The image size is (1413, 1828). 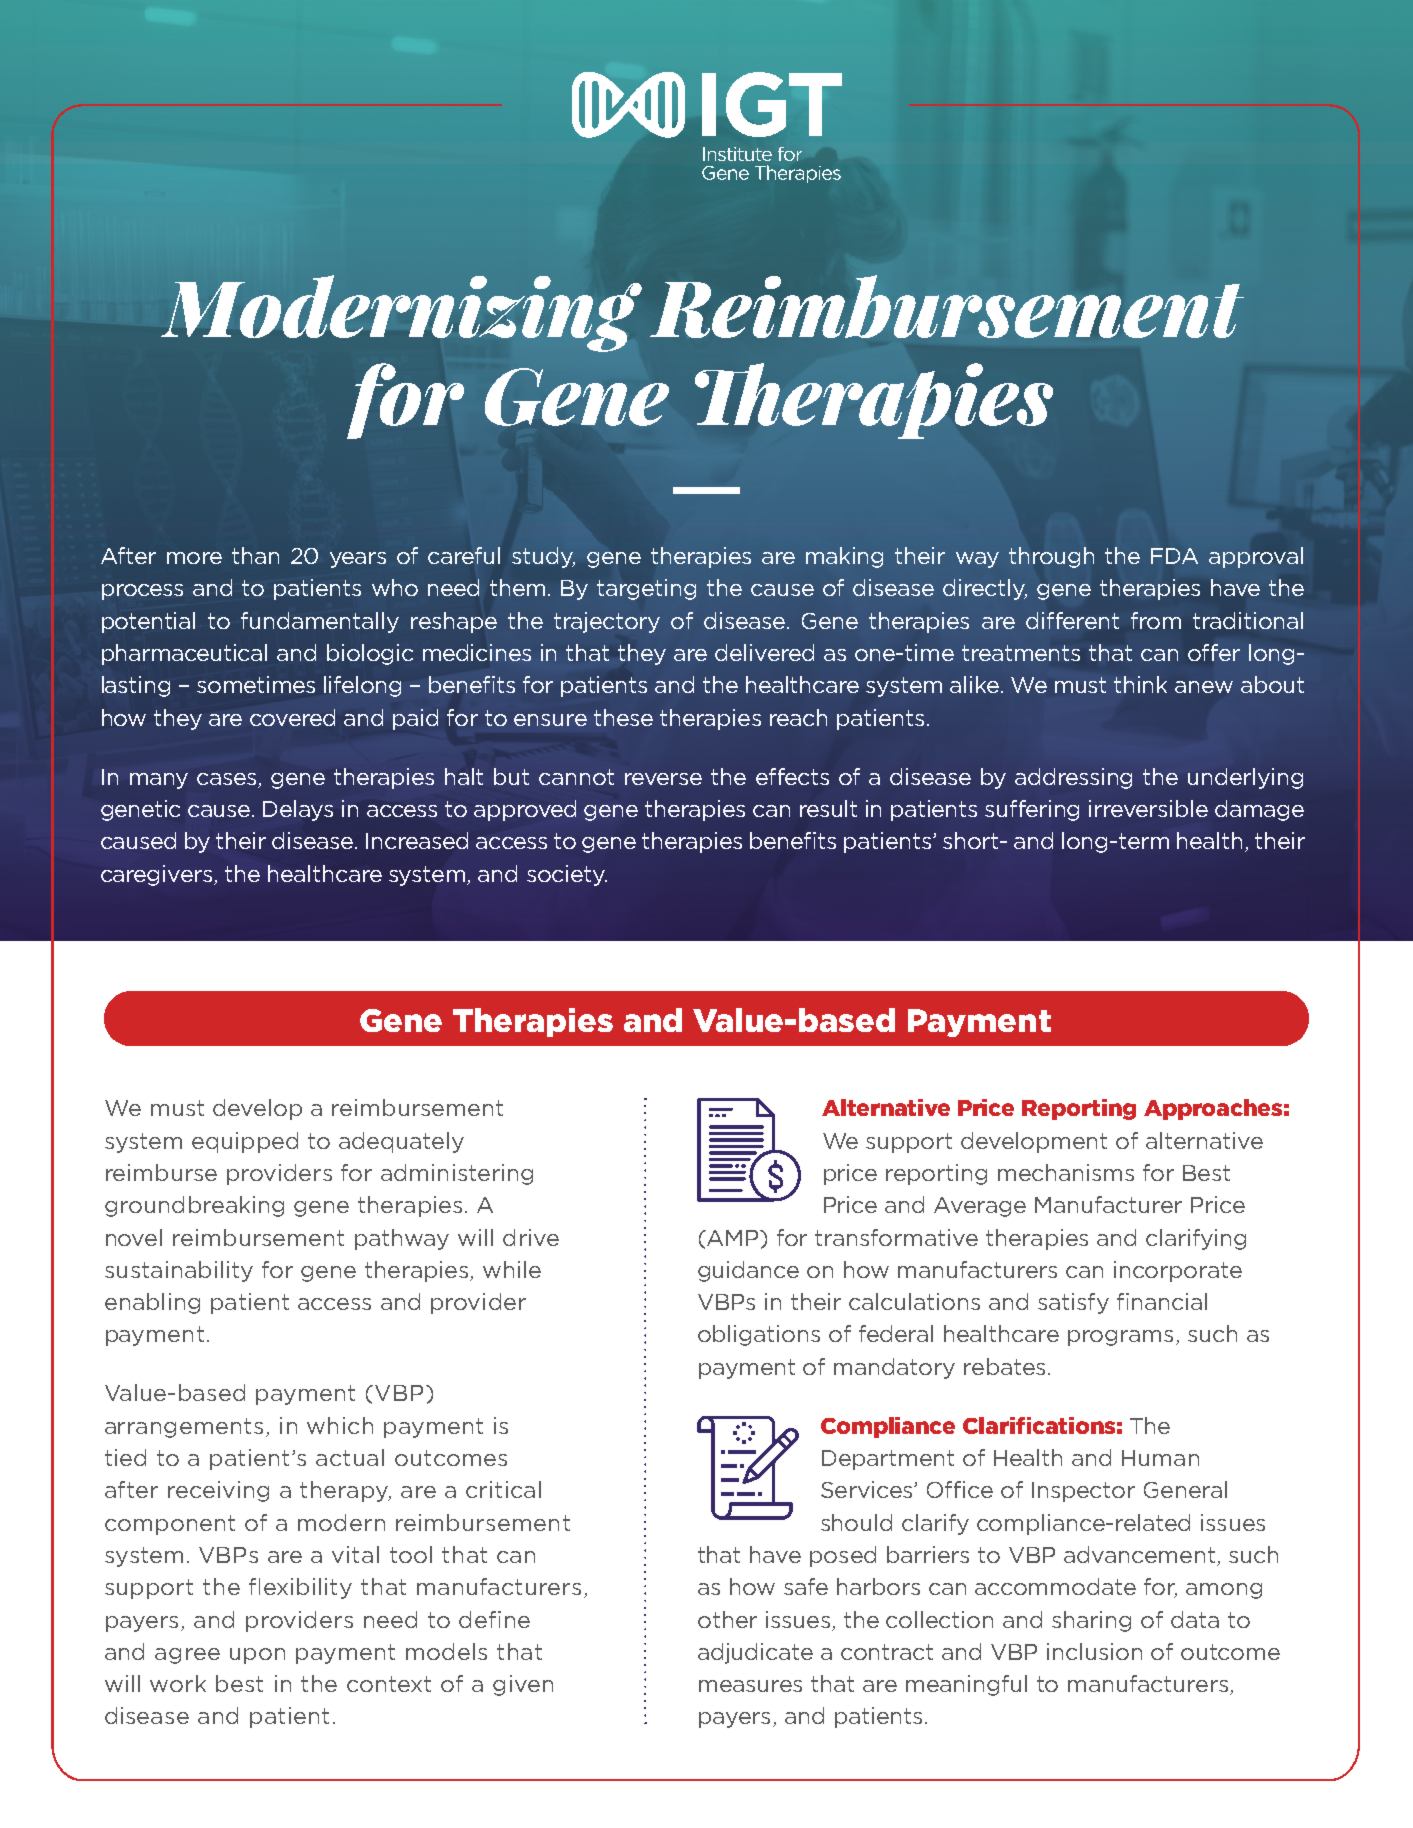 I want to click on society, so click(x=567, y=875).
